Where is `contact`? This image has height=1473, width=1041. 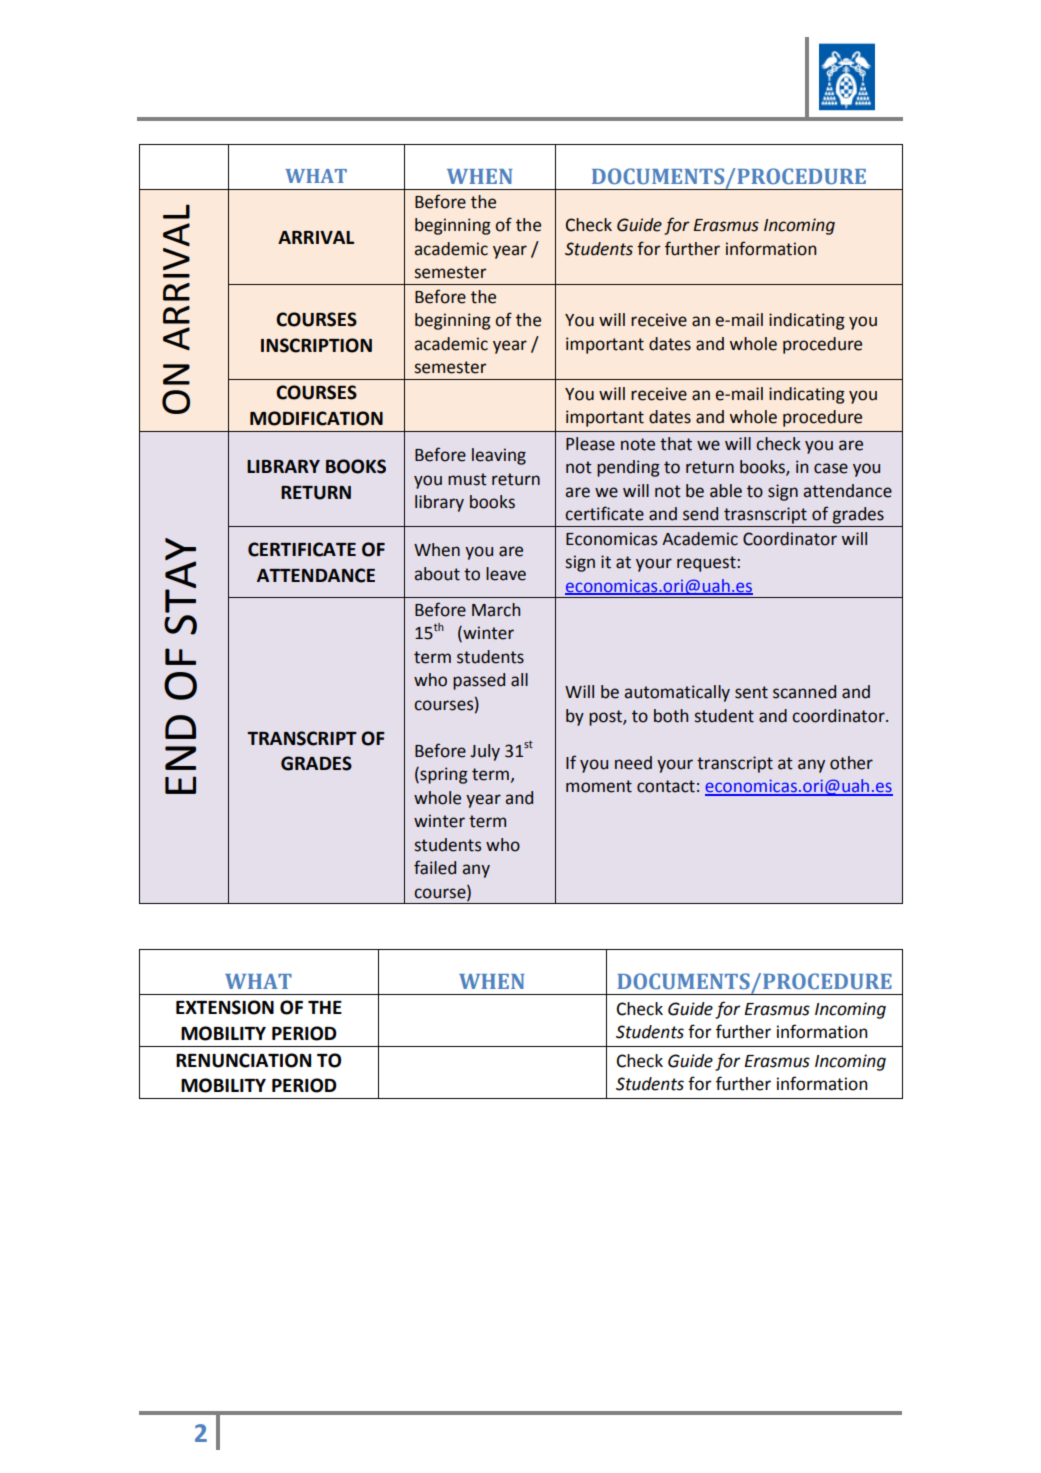 contact is located at coordinates (666, 786).
